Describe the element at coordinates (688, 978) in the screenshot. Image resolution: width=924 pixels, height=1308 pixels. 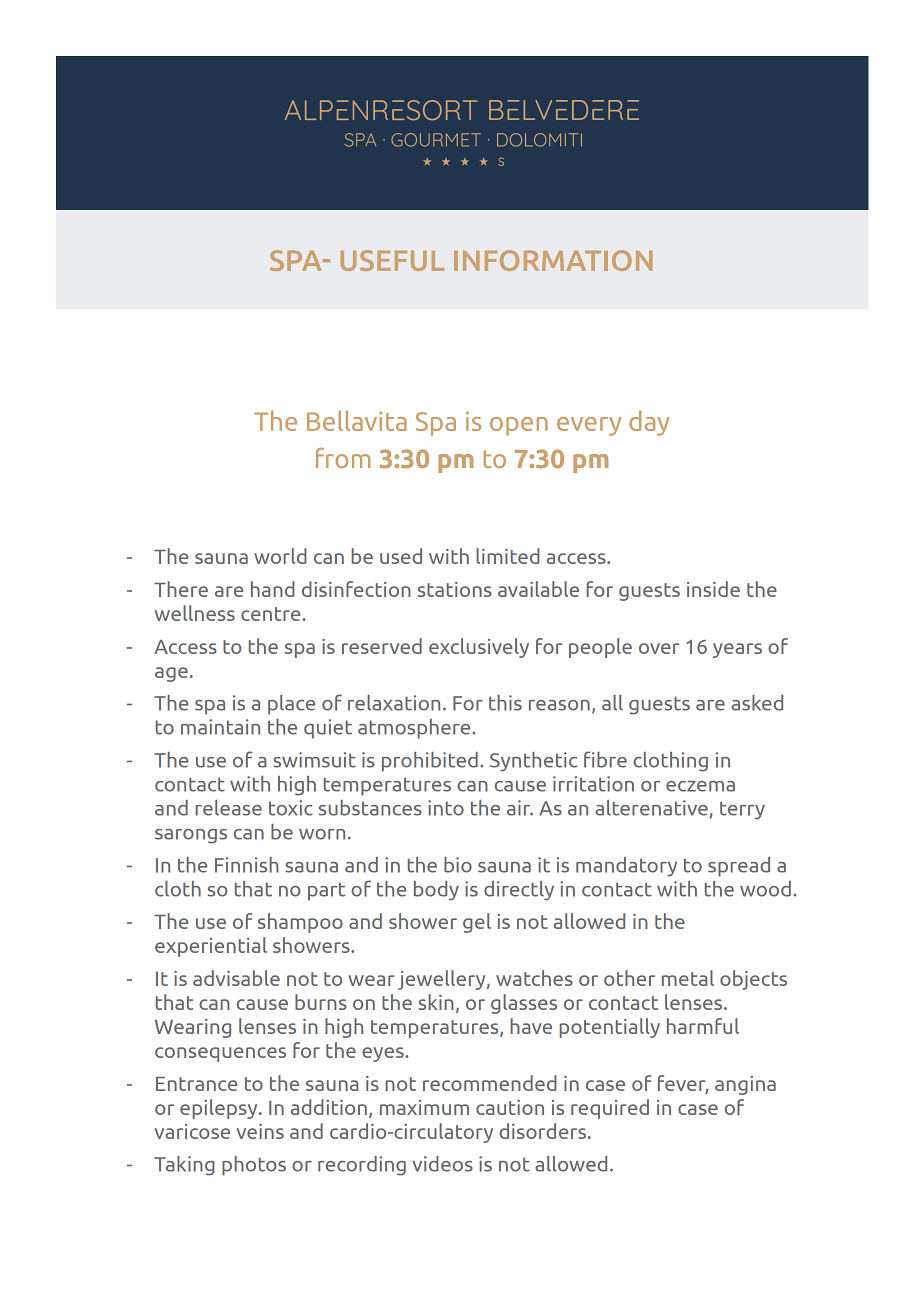
I see `metal` at that location.
